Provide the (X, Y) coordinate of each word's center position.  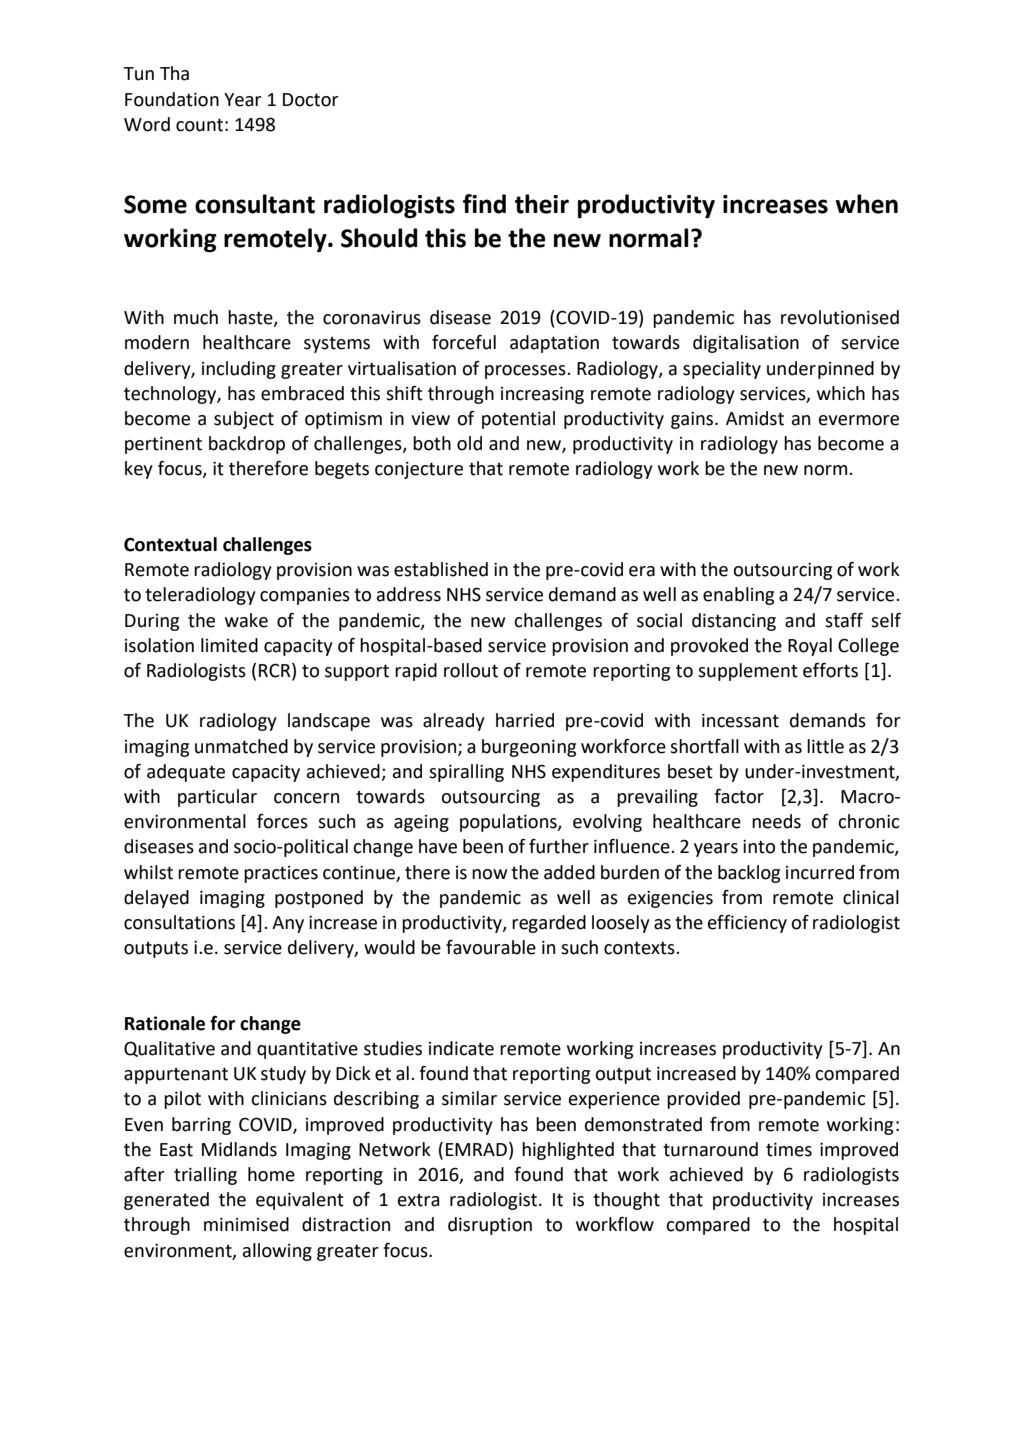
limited (229, 645)
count (199, 125)
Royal (810, 647)
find (484, 204)
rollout (471, 670)
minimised (246, 1224)
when (866, 204)
